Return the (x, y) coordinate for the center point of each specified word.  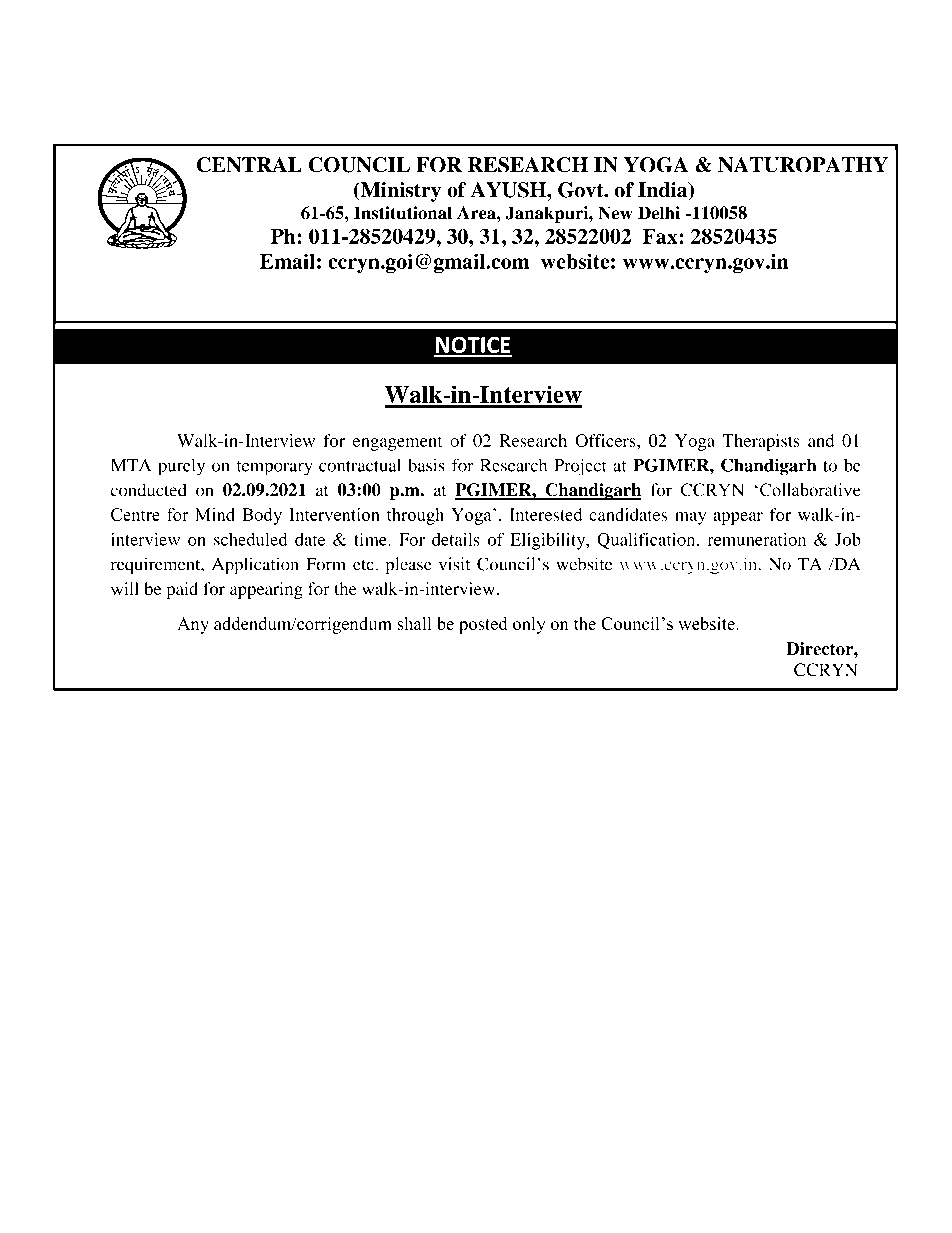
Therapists (761, 442)
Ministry (399, 192)
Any (193, 625)
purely (181, 467)
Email (287, 261)
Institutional (403, 213)
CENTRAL (249, 165)
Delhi (659, 213)
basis (426, 465)
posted (483, 625)
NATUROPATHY (803, 165)
